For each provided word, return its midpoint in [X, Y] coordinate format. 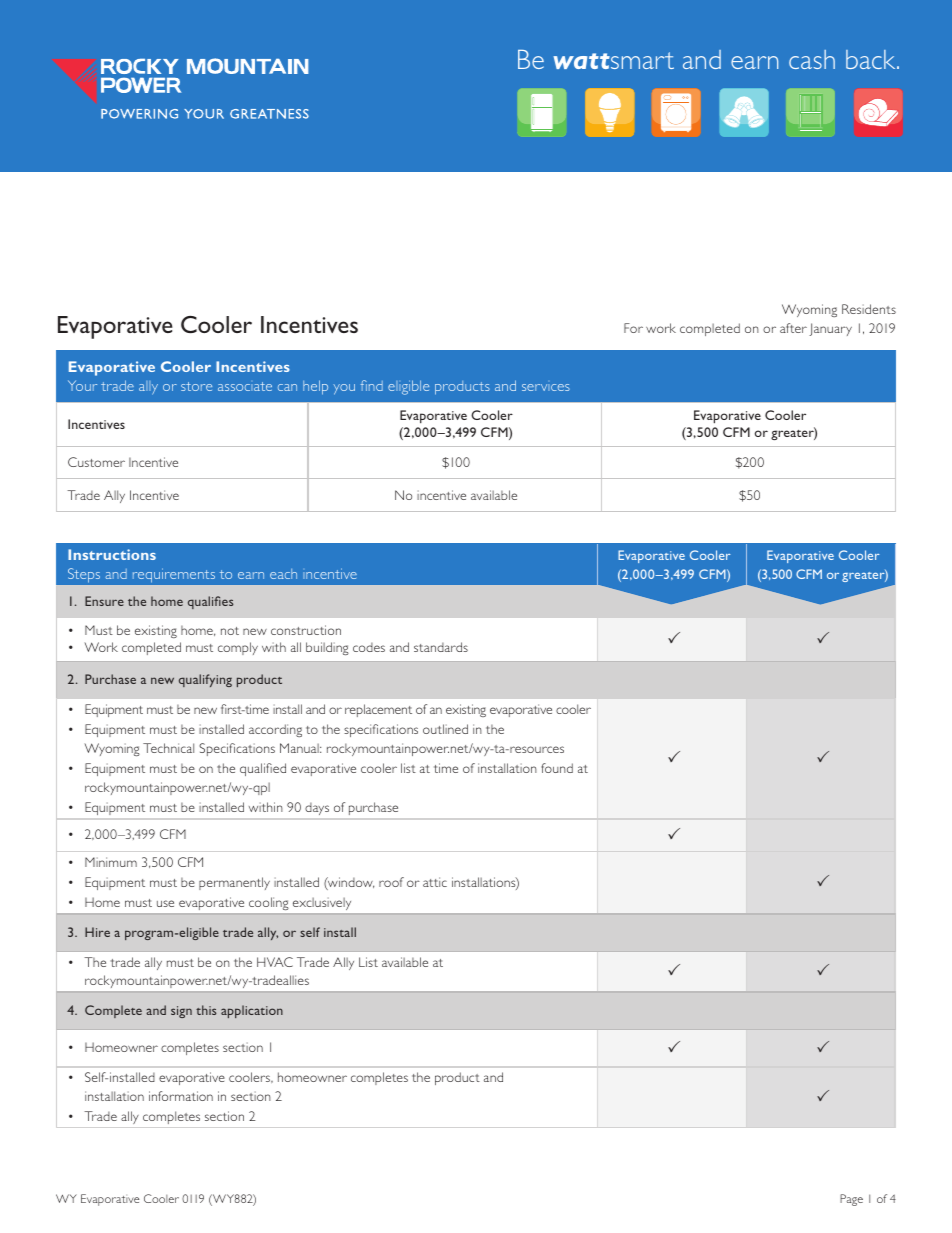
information [181, 1096]
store [196, 386]
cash [812, 59]
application [252, 1011]
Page [851, 1200]
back [872, 59]
